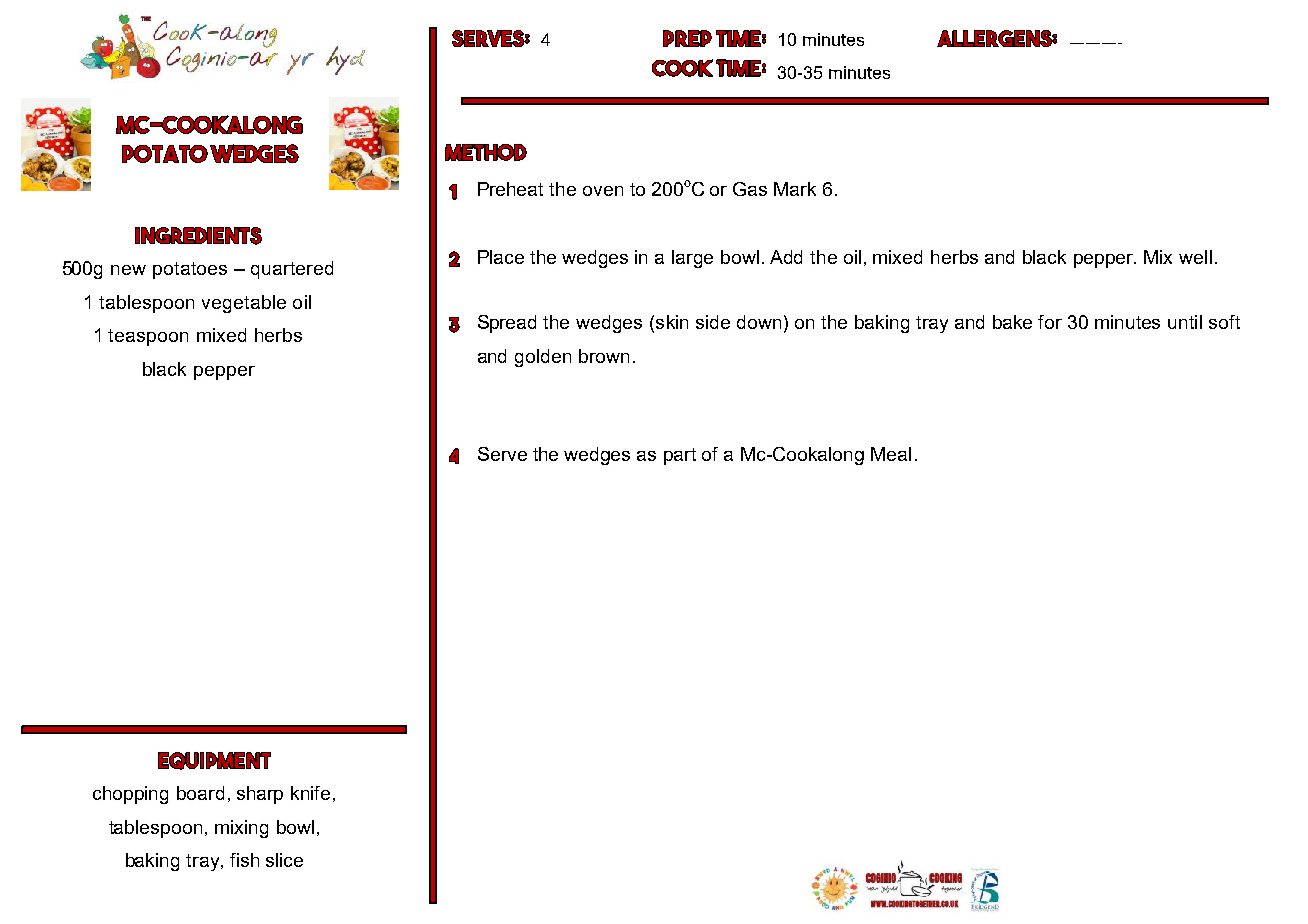 This screenshot has height=924, width=1308. What do you see at coordinates (502, 454) in the screenshot?
I see `Serve` at bounding box center [502, 454].
